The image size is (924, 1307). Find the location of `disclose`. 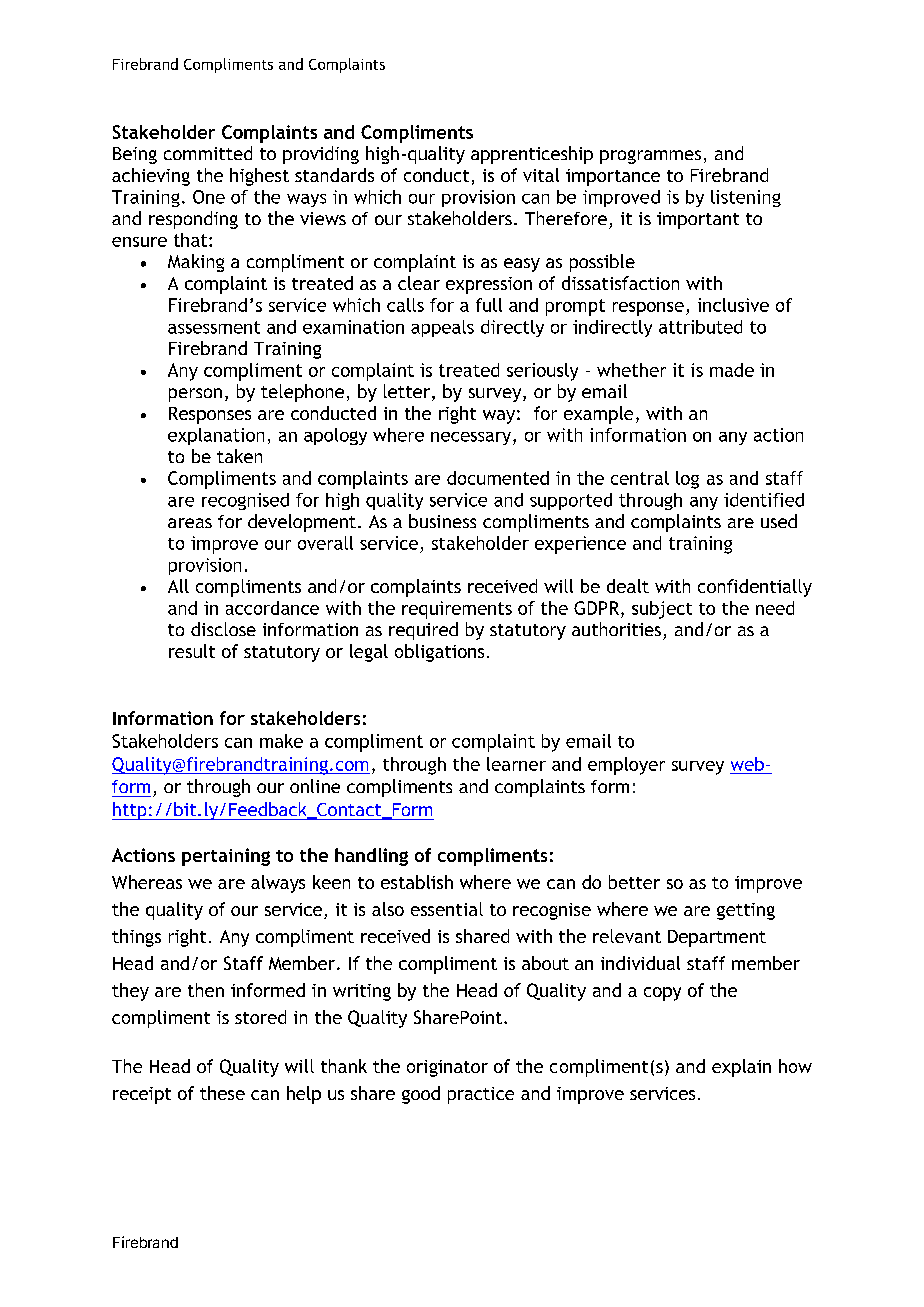

disclose is located at coordinates (223, 629).
